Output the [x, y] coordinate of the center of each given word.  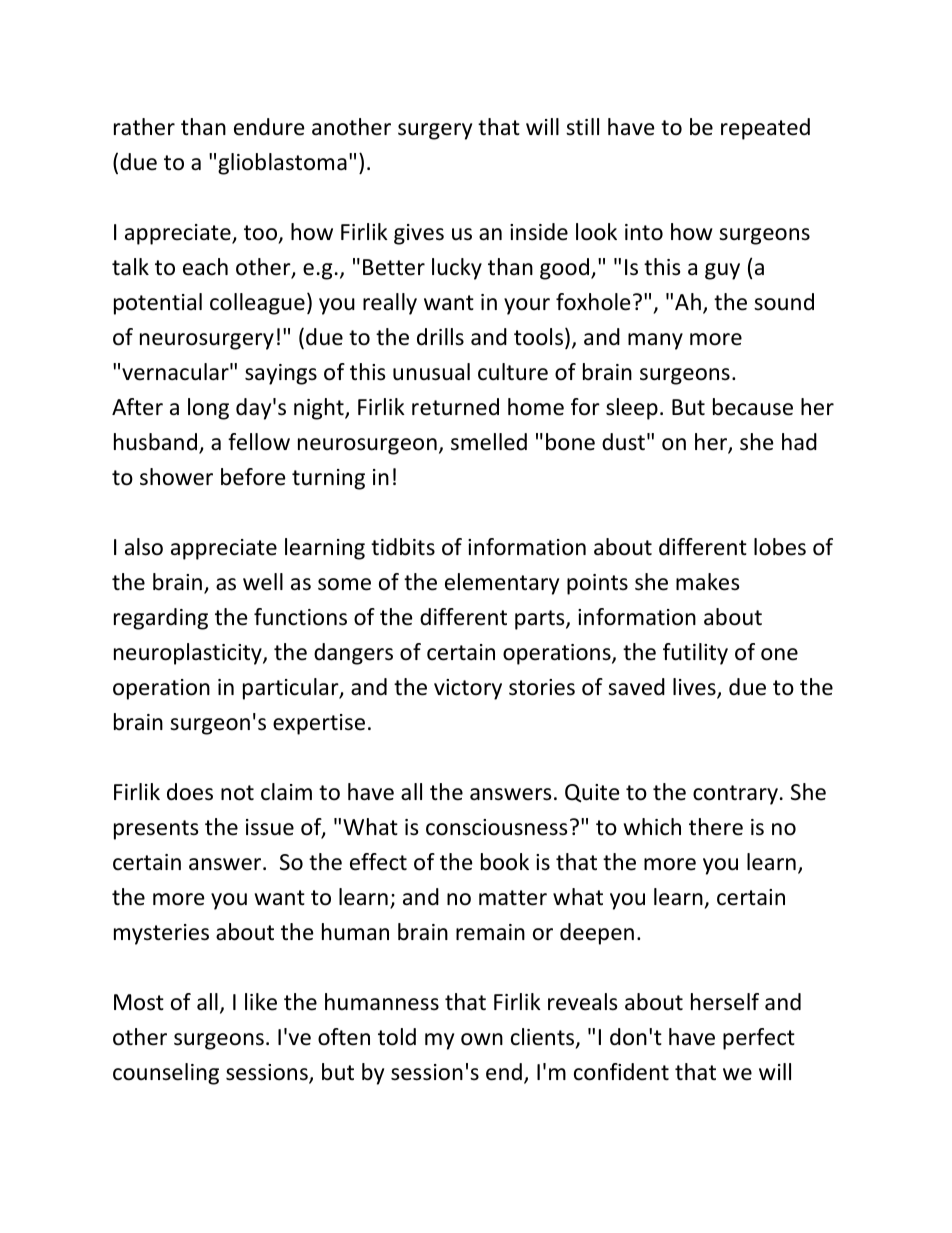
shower [176, 477]
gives [419, 234]
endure [269, 127]
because [753, 407]
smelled [489, 442]
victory [468, 689]
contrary [735, 795]
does [190, 792]
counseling [166, 1074]
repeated [765, 129]
